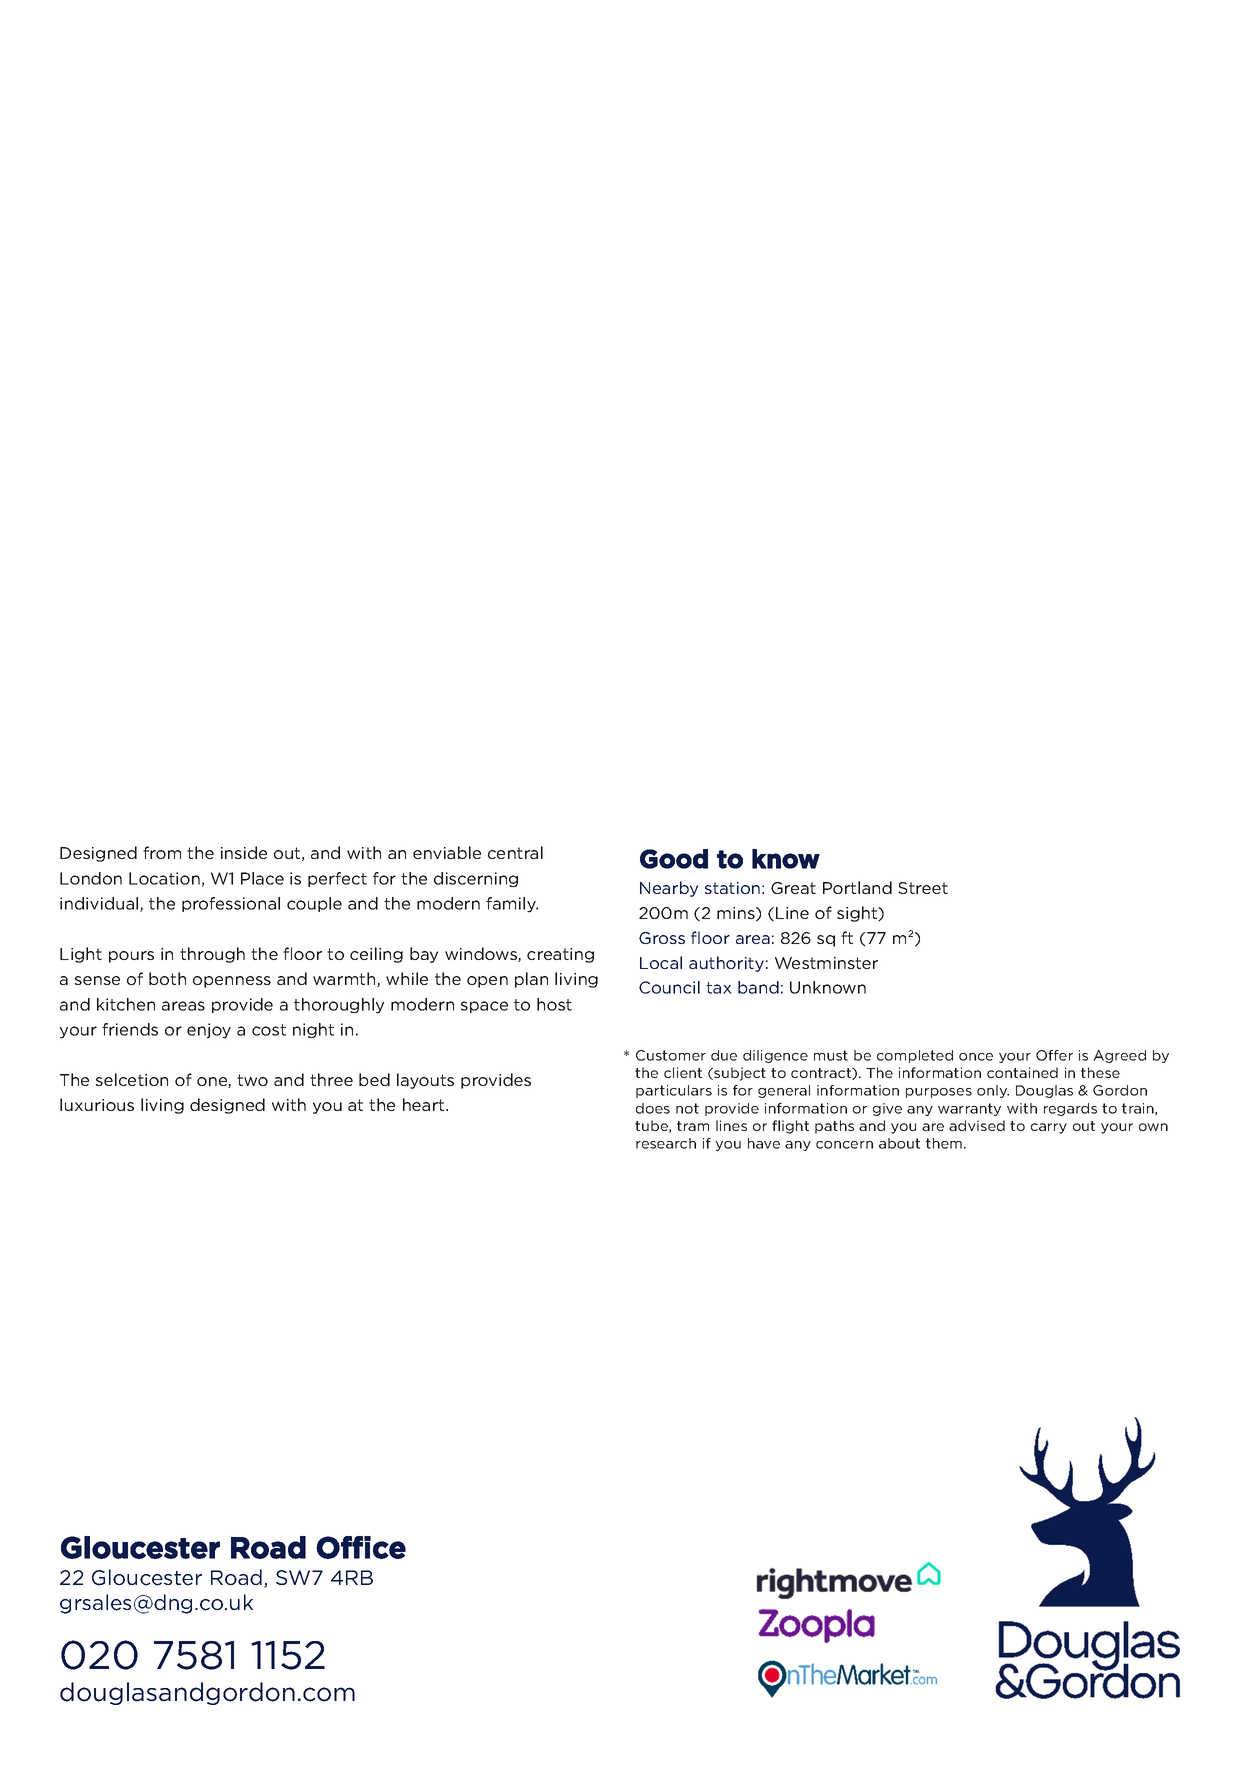  Describe the element at coordinates (126, 1004) in the document. I see `kitchen` at that location.
